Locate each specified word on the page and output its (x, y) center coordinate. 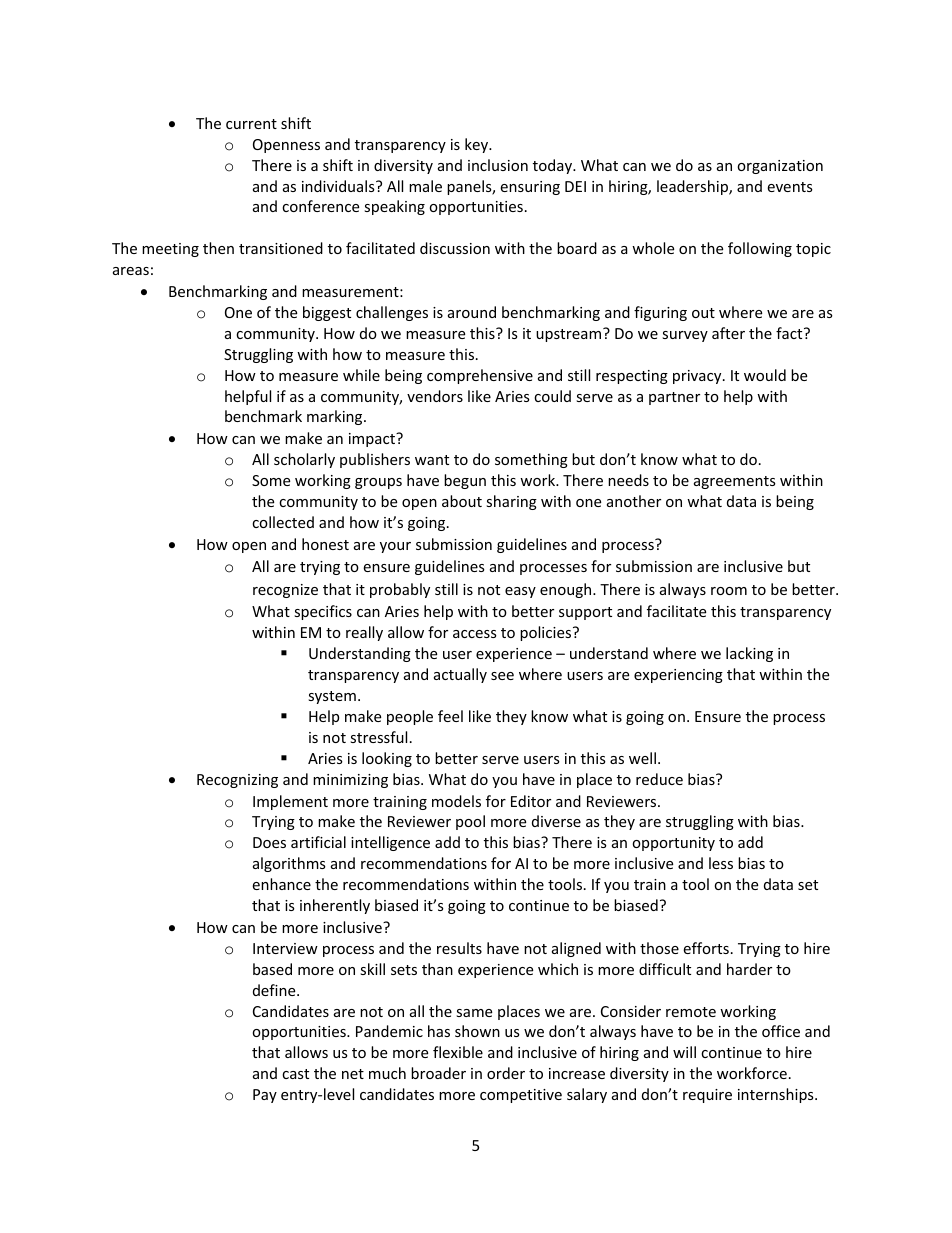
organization (780, 167)
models (456, 801)
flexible (458, 1052)
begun (465, 481)
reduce (659, 779)
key (478, 145)
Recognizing (237, 781)
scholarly (304, 460)
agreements (735, 482)
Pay (265, 1096)
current (251, 124)
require (707, 1096)
